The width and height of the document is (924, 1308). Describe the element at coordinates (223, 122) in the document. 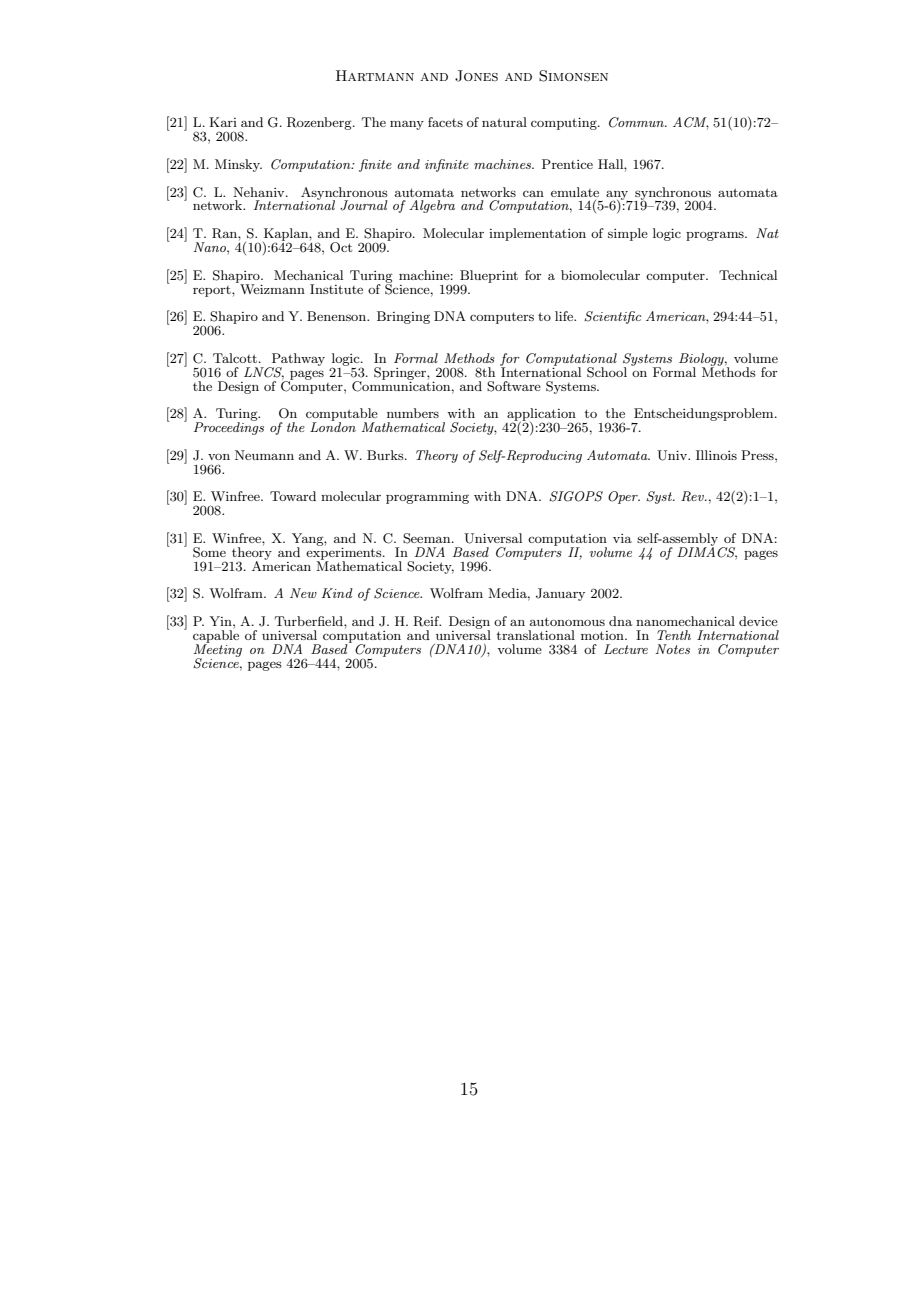

I see `Kari` at that location.
